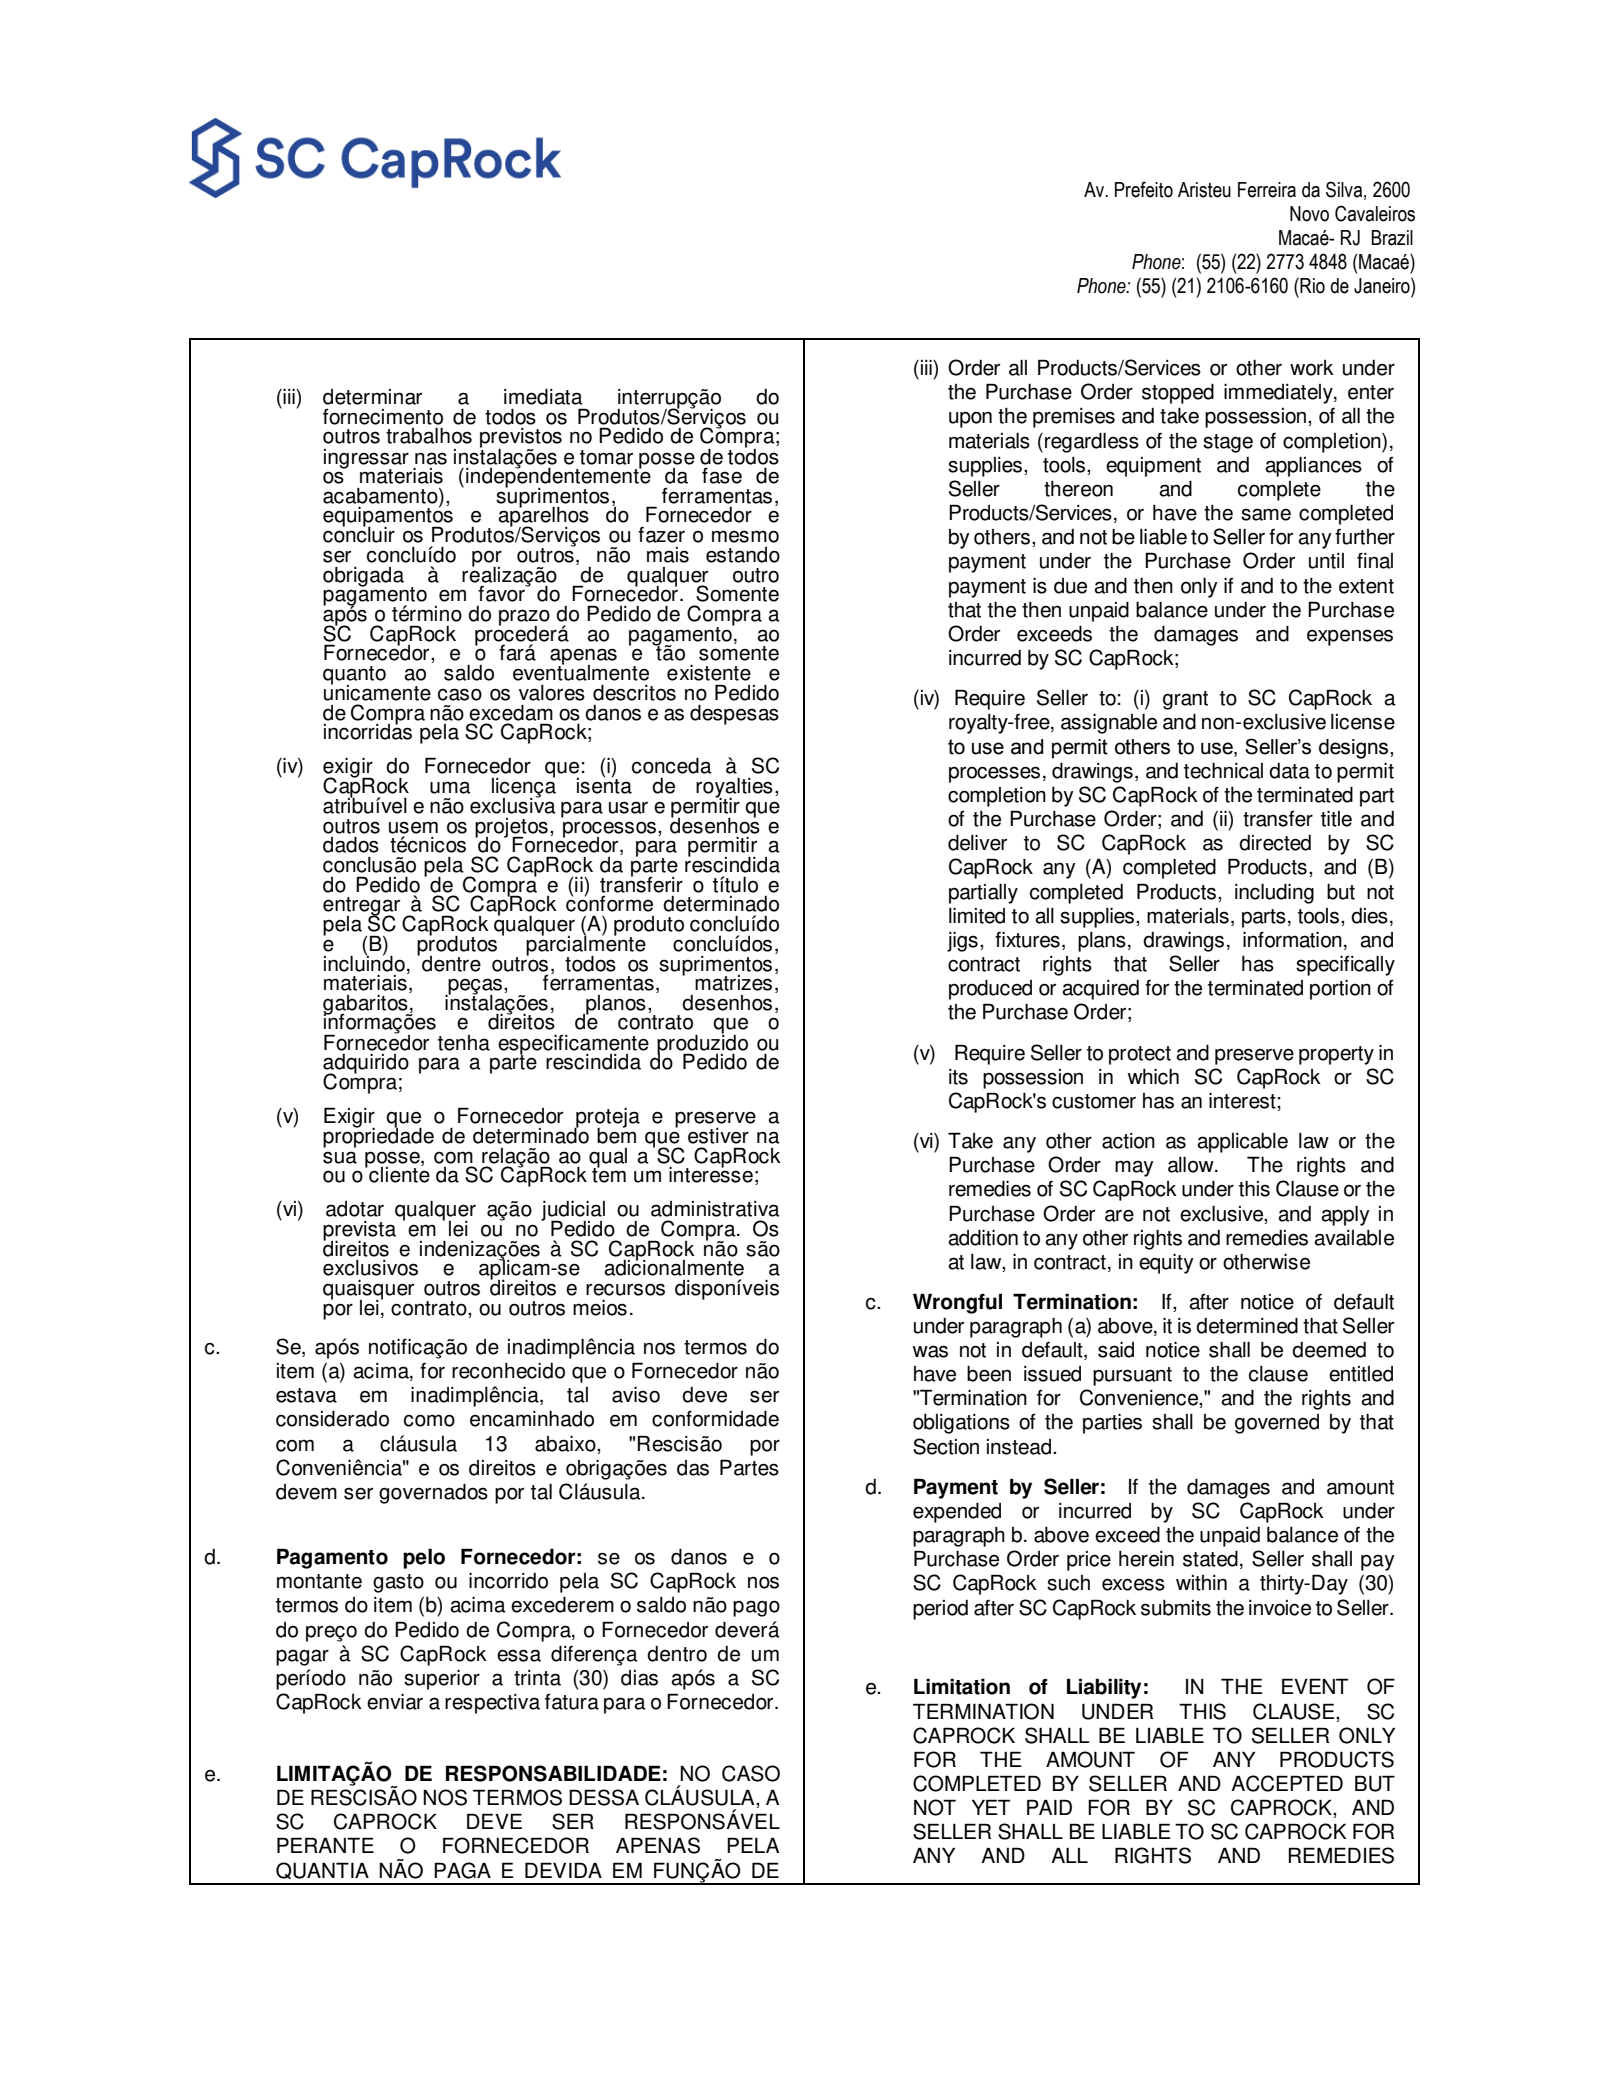 Image resolution: width=1608 pixels, height=2081 pixels. What do you see at coordinates (668, 555) in the document?
I see `mais` at bounding box center [668, 555].
